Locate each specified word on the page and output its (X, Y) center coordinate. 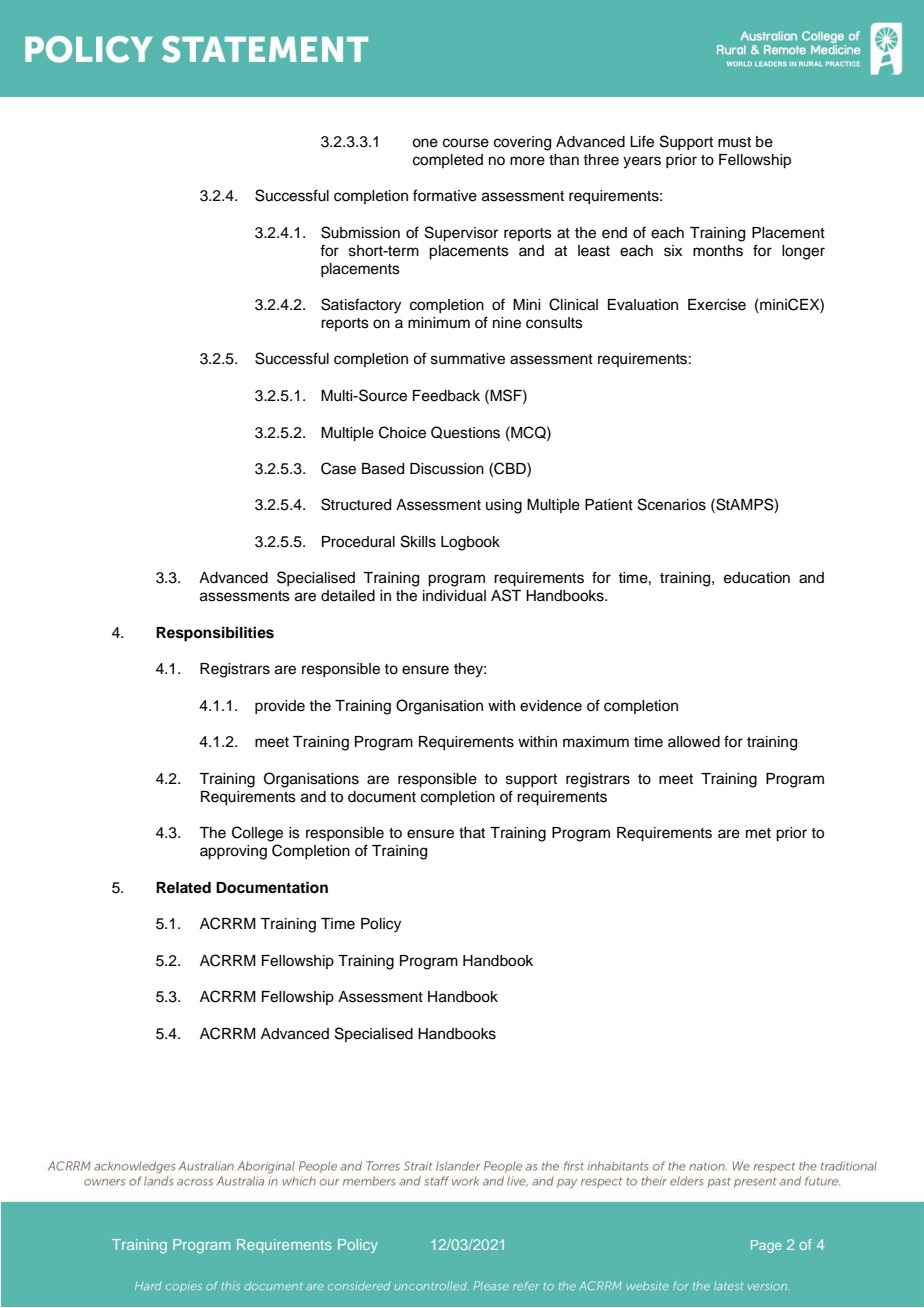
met (758, 833)
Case (338, 468)
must (734, 142)
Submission (360, 232)
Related (183, 887)
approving (233, 852)
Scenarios (672, 504)
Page (766, 1246)
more (527, 161)
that (472, 832)
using (504, 506)
